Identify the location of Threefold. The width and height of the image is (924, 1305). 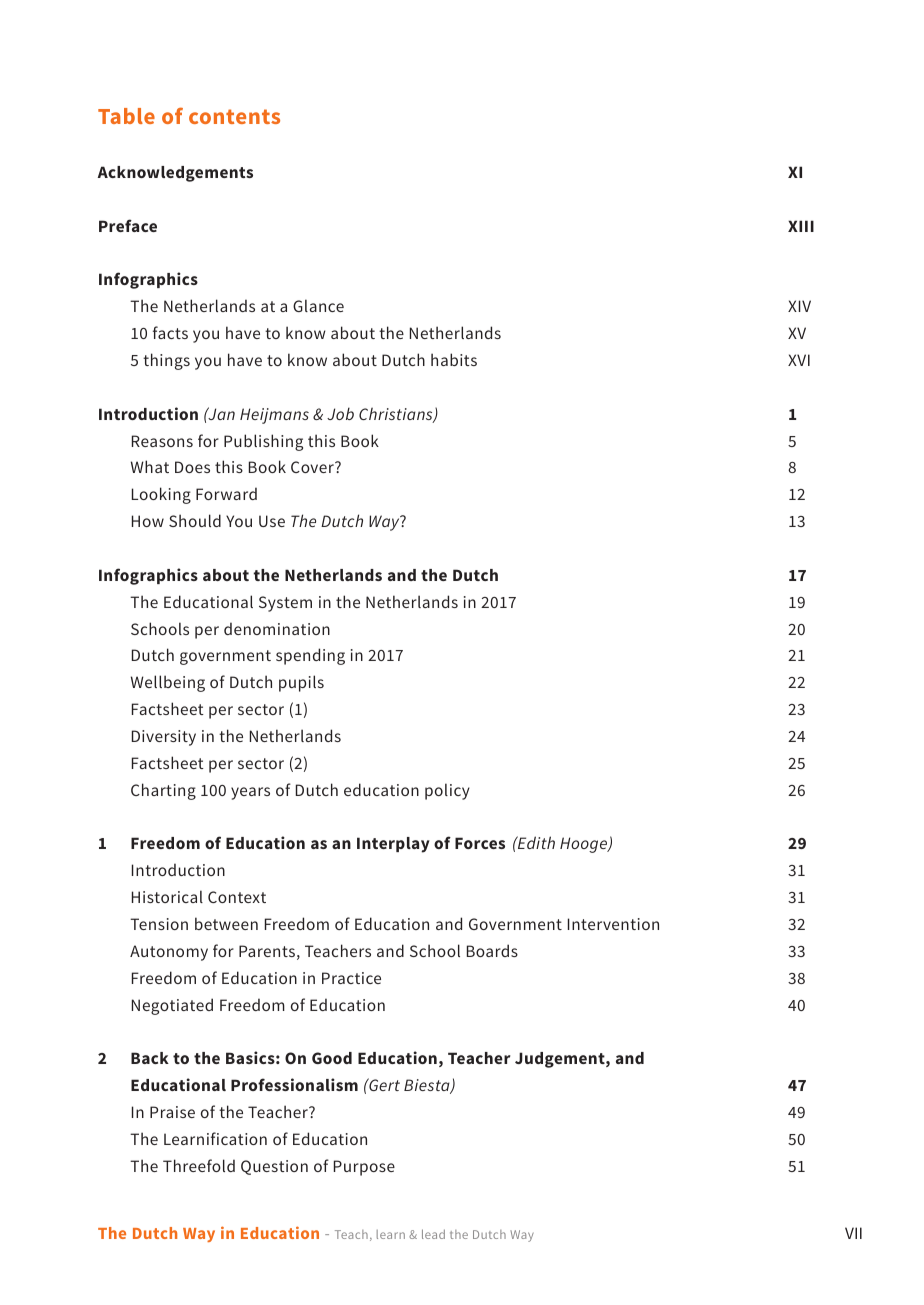
(199, 1165).
